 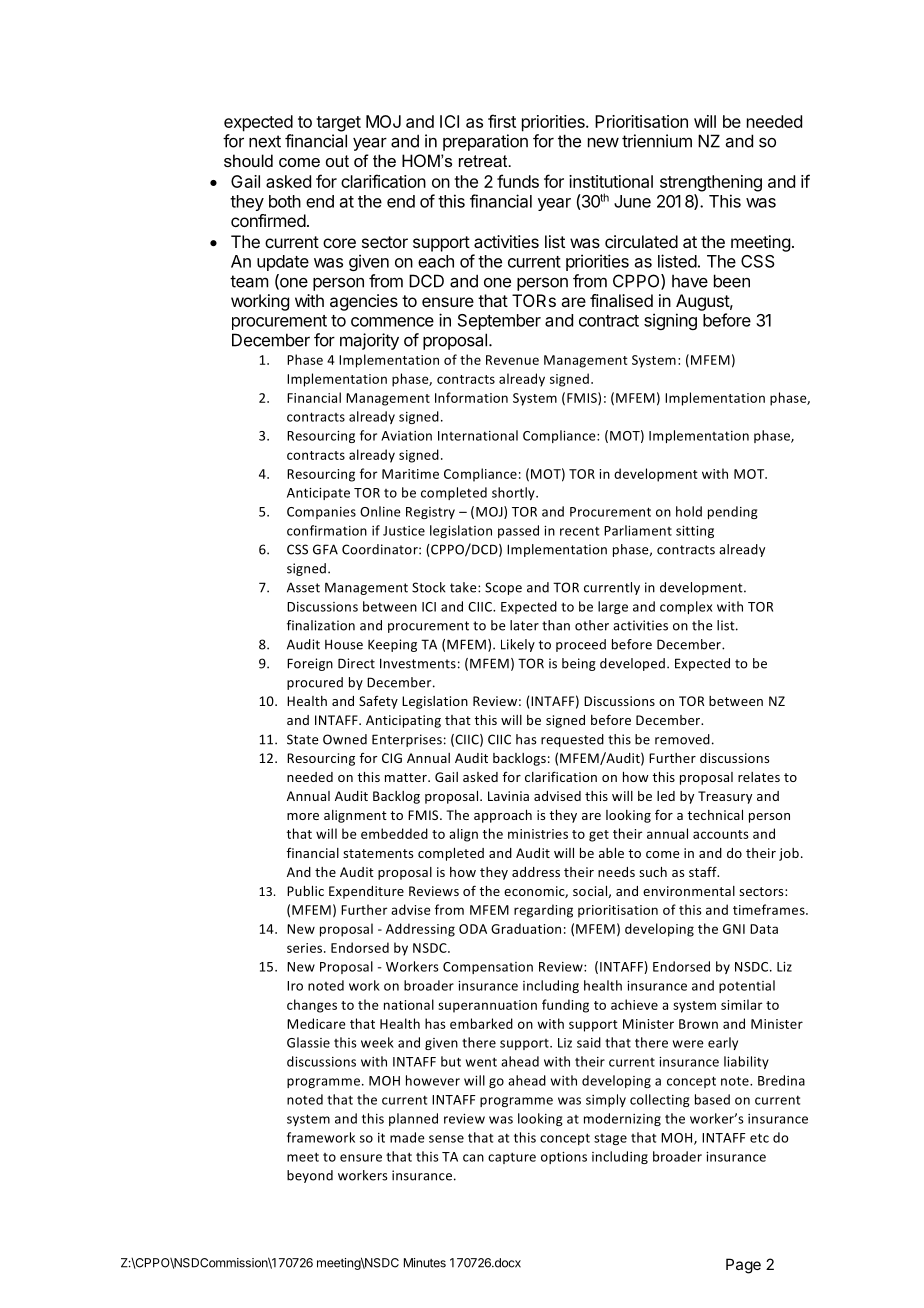 What do you see at coordinates (518, 645) in the screenshot?
I see `Likely` at bounding box center [518, 645].
